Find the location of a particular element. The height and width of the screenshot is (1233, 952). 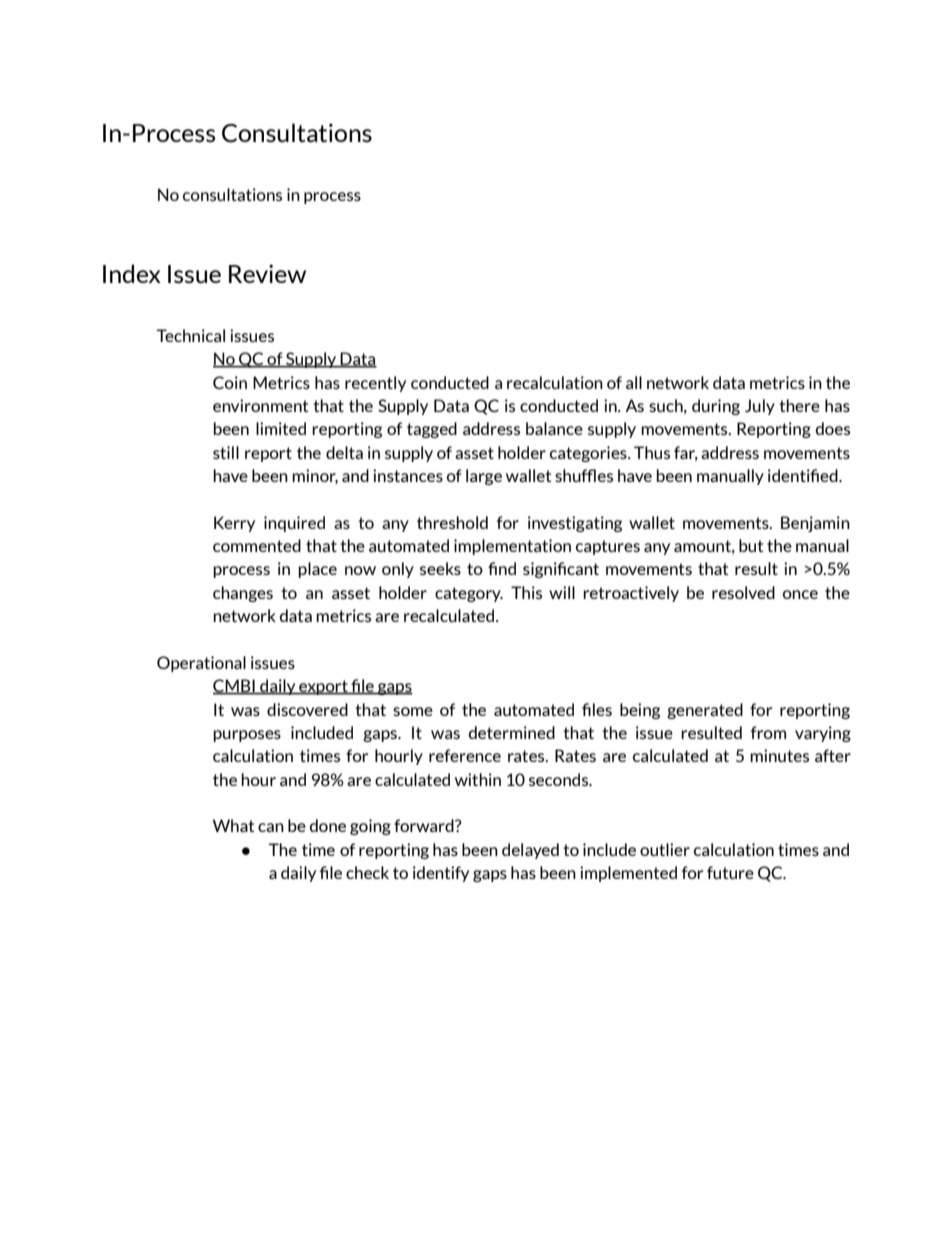

What is located at coordinates (233, 825).
